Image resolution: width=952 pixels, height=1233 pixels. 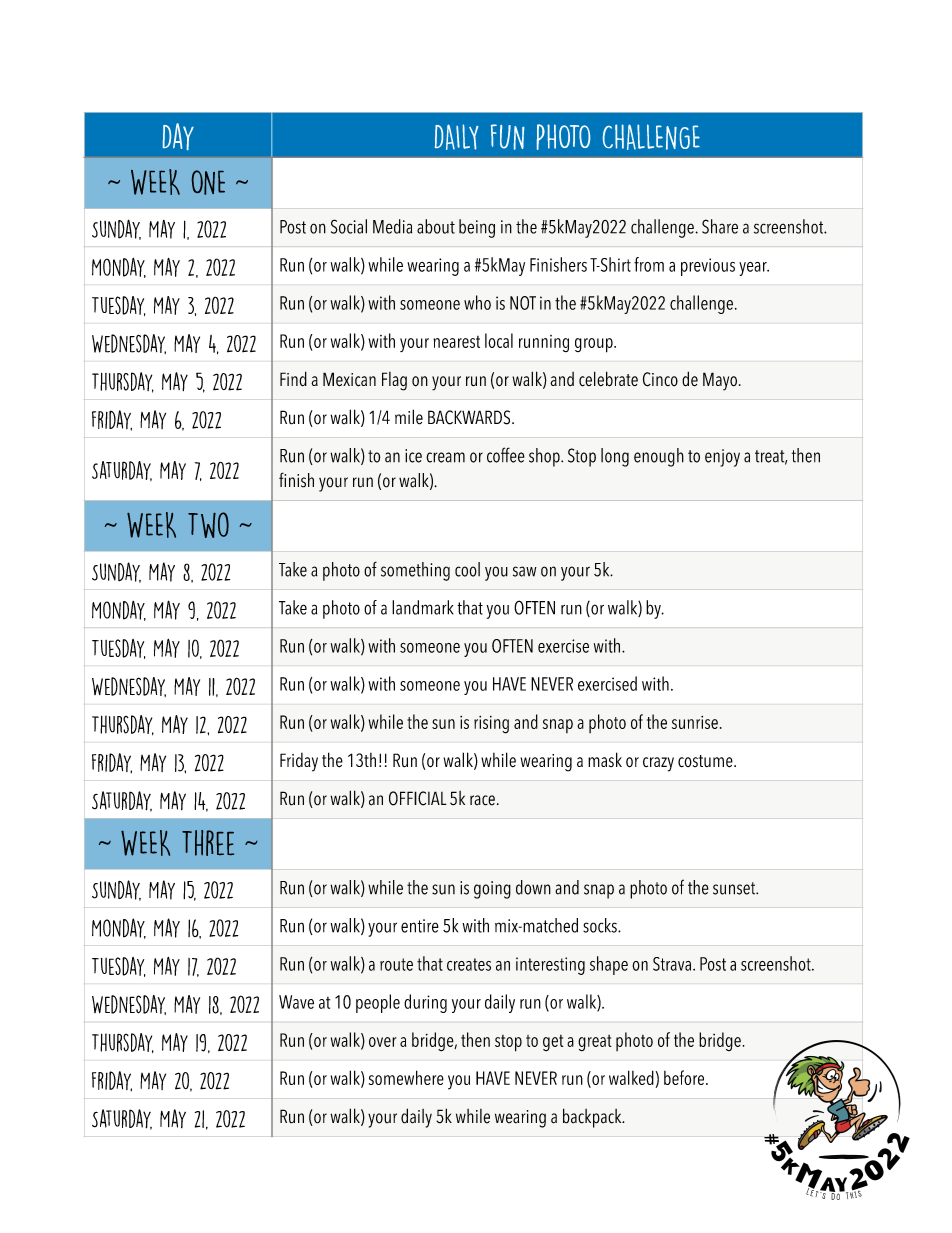 I want to click on Three, so click(x=208, y=843).
